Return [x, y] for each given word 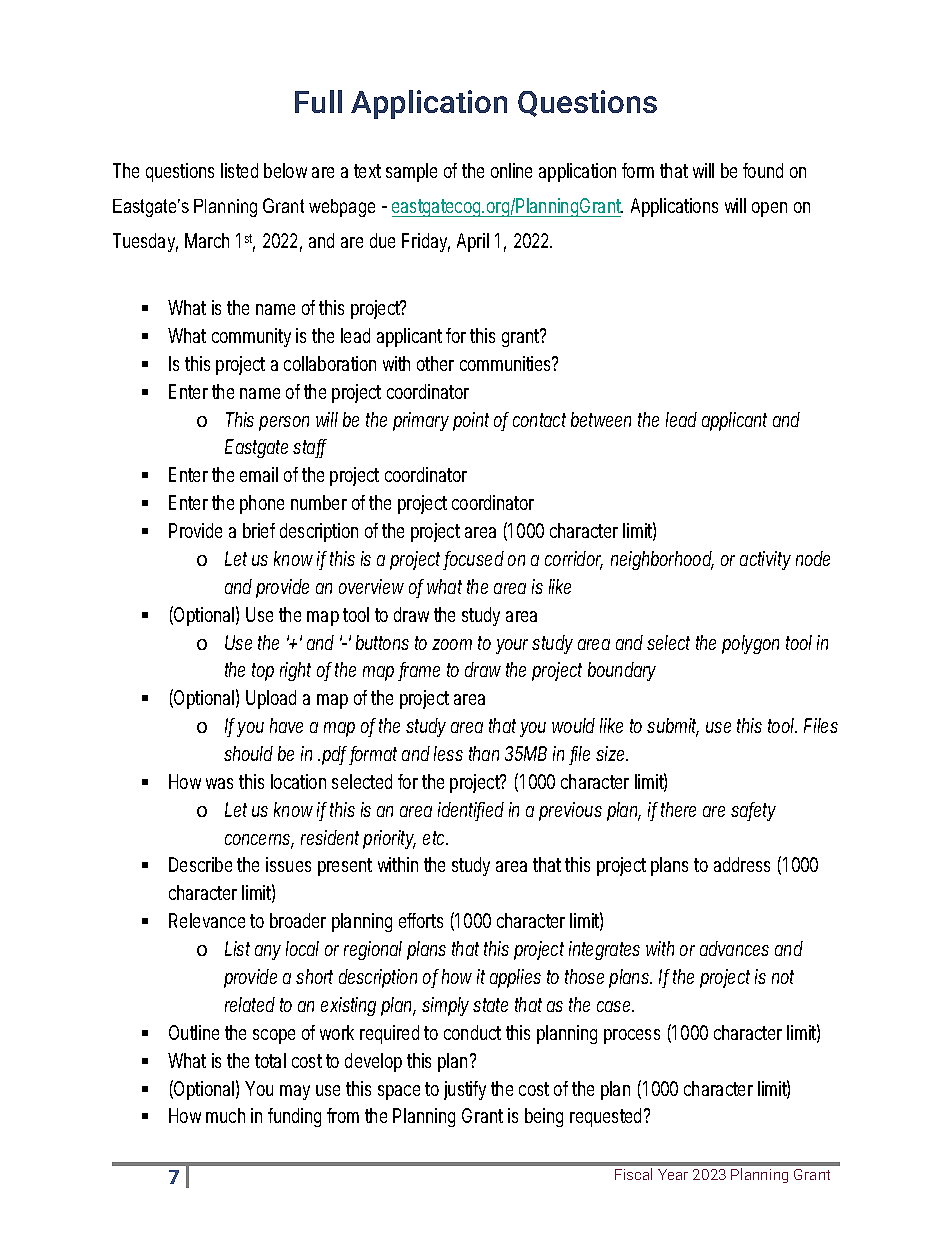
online [511, 170]
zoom [452, 644]
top [263, 672]
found [763, 170]
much [225, 1115]
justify [465, 1090]
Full [318, 101]
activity [765, 560]
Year [673, 1174]
